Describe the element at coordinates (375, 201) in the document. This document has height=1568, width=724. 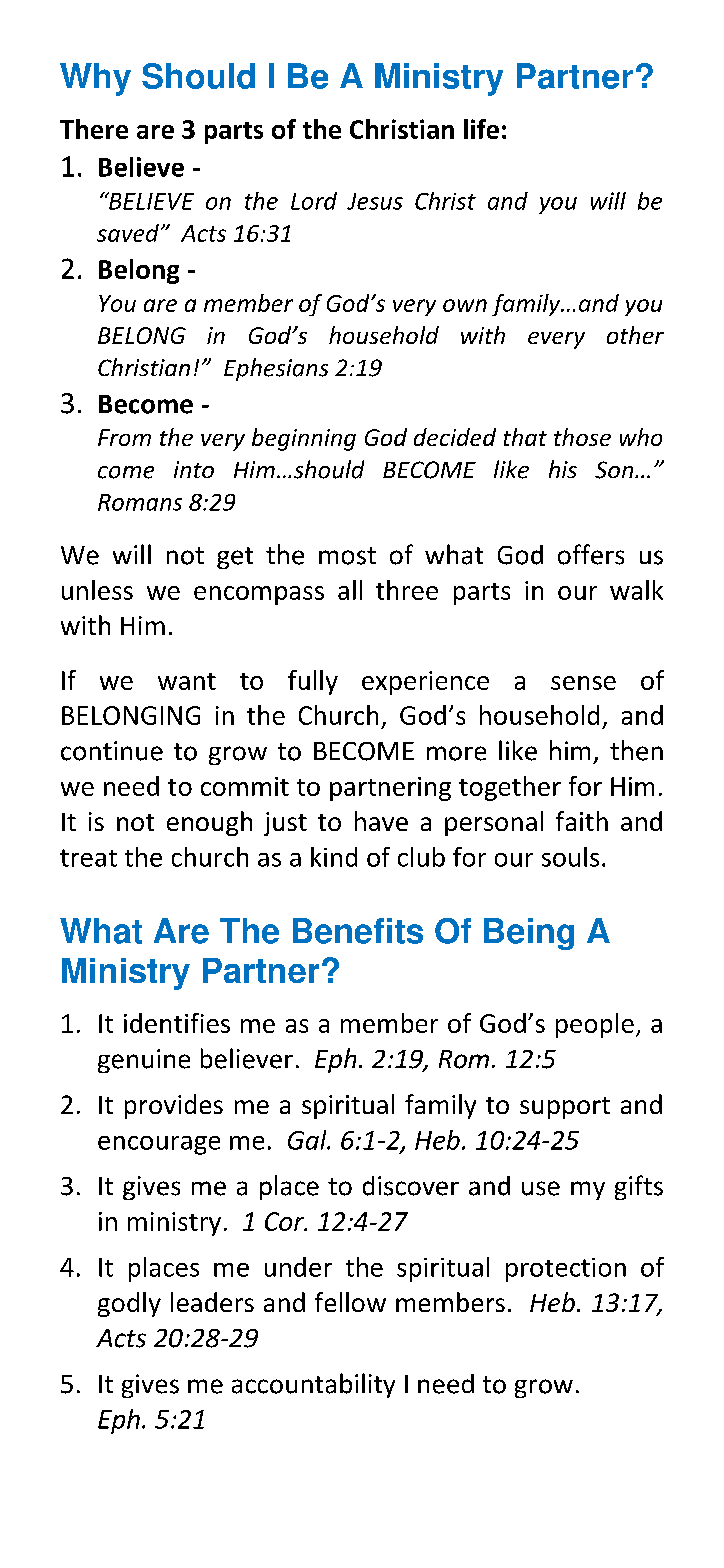
I see `Jesus` at that location.
